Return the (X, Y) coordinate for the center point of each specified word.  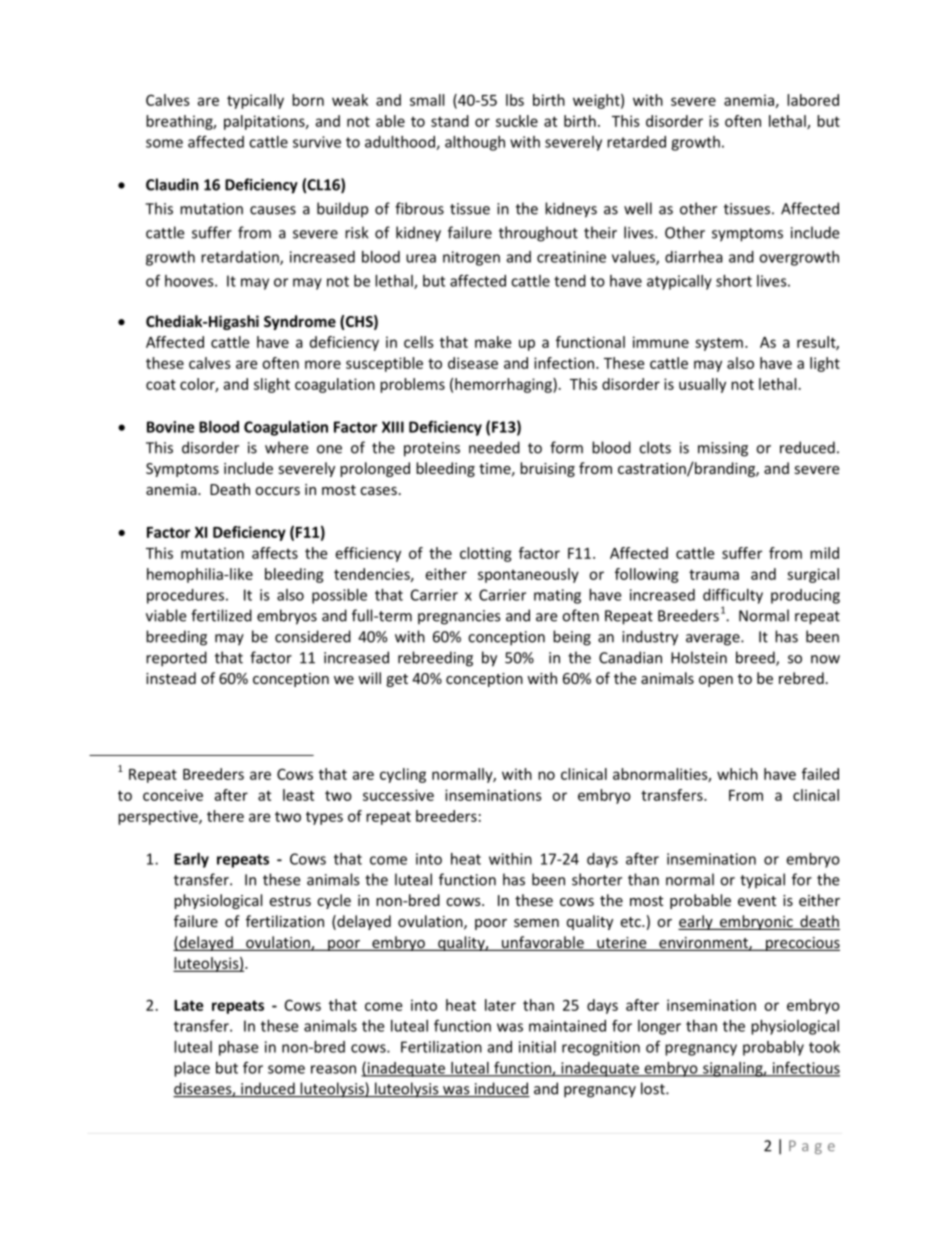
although (475, 143)
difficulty (733, 596)
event (757, 901)
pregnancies (459, 617)
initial (537, 1047)
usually (702, 385)
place (192, 1069)
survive (317, 142)
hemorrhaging (504, 385)
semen (536, 923)
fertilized (221, 615)
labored (813, 100)
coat (161, 384)
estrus (290, 901)
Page (812, 1147)
